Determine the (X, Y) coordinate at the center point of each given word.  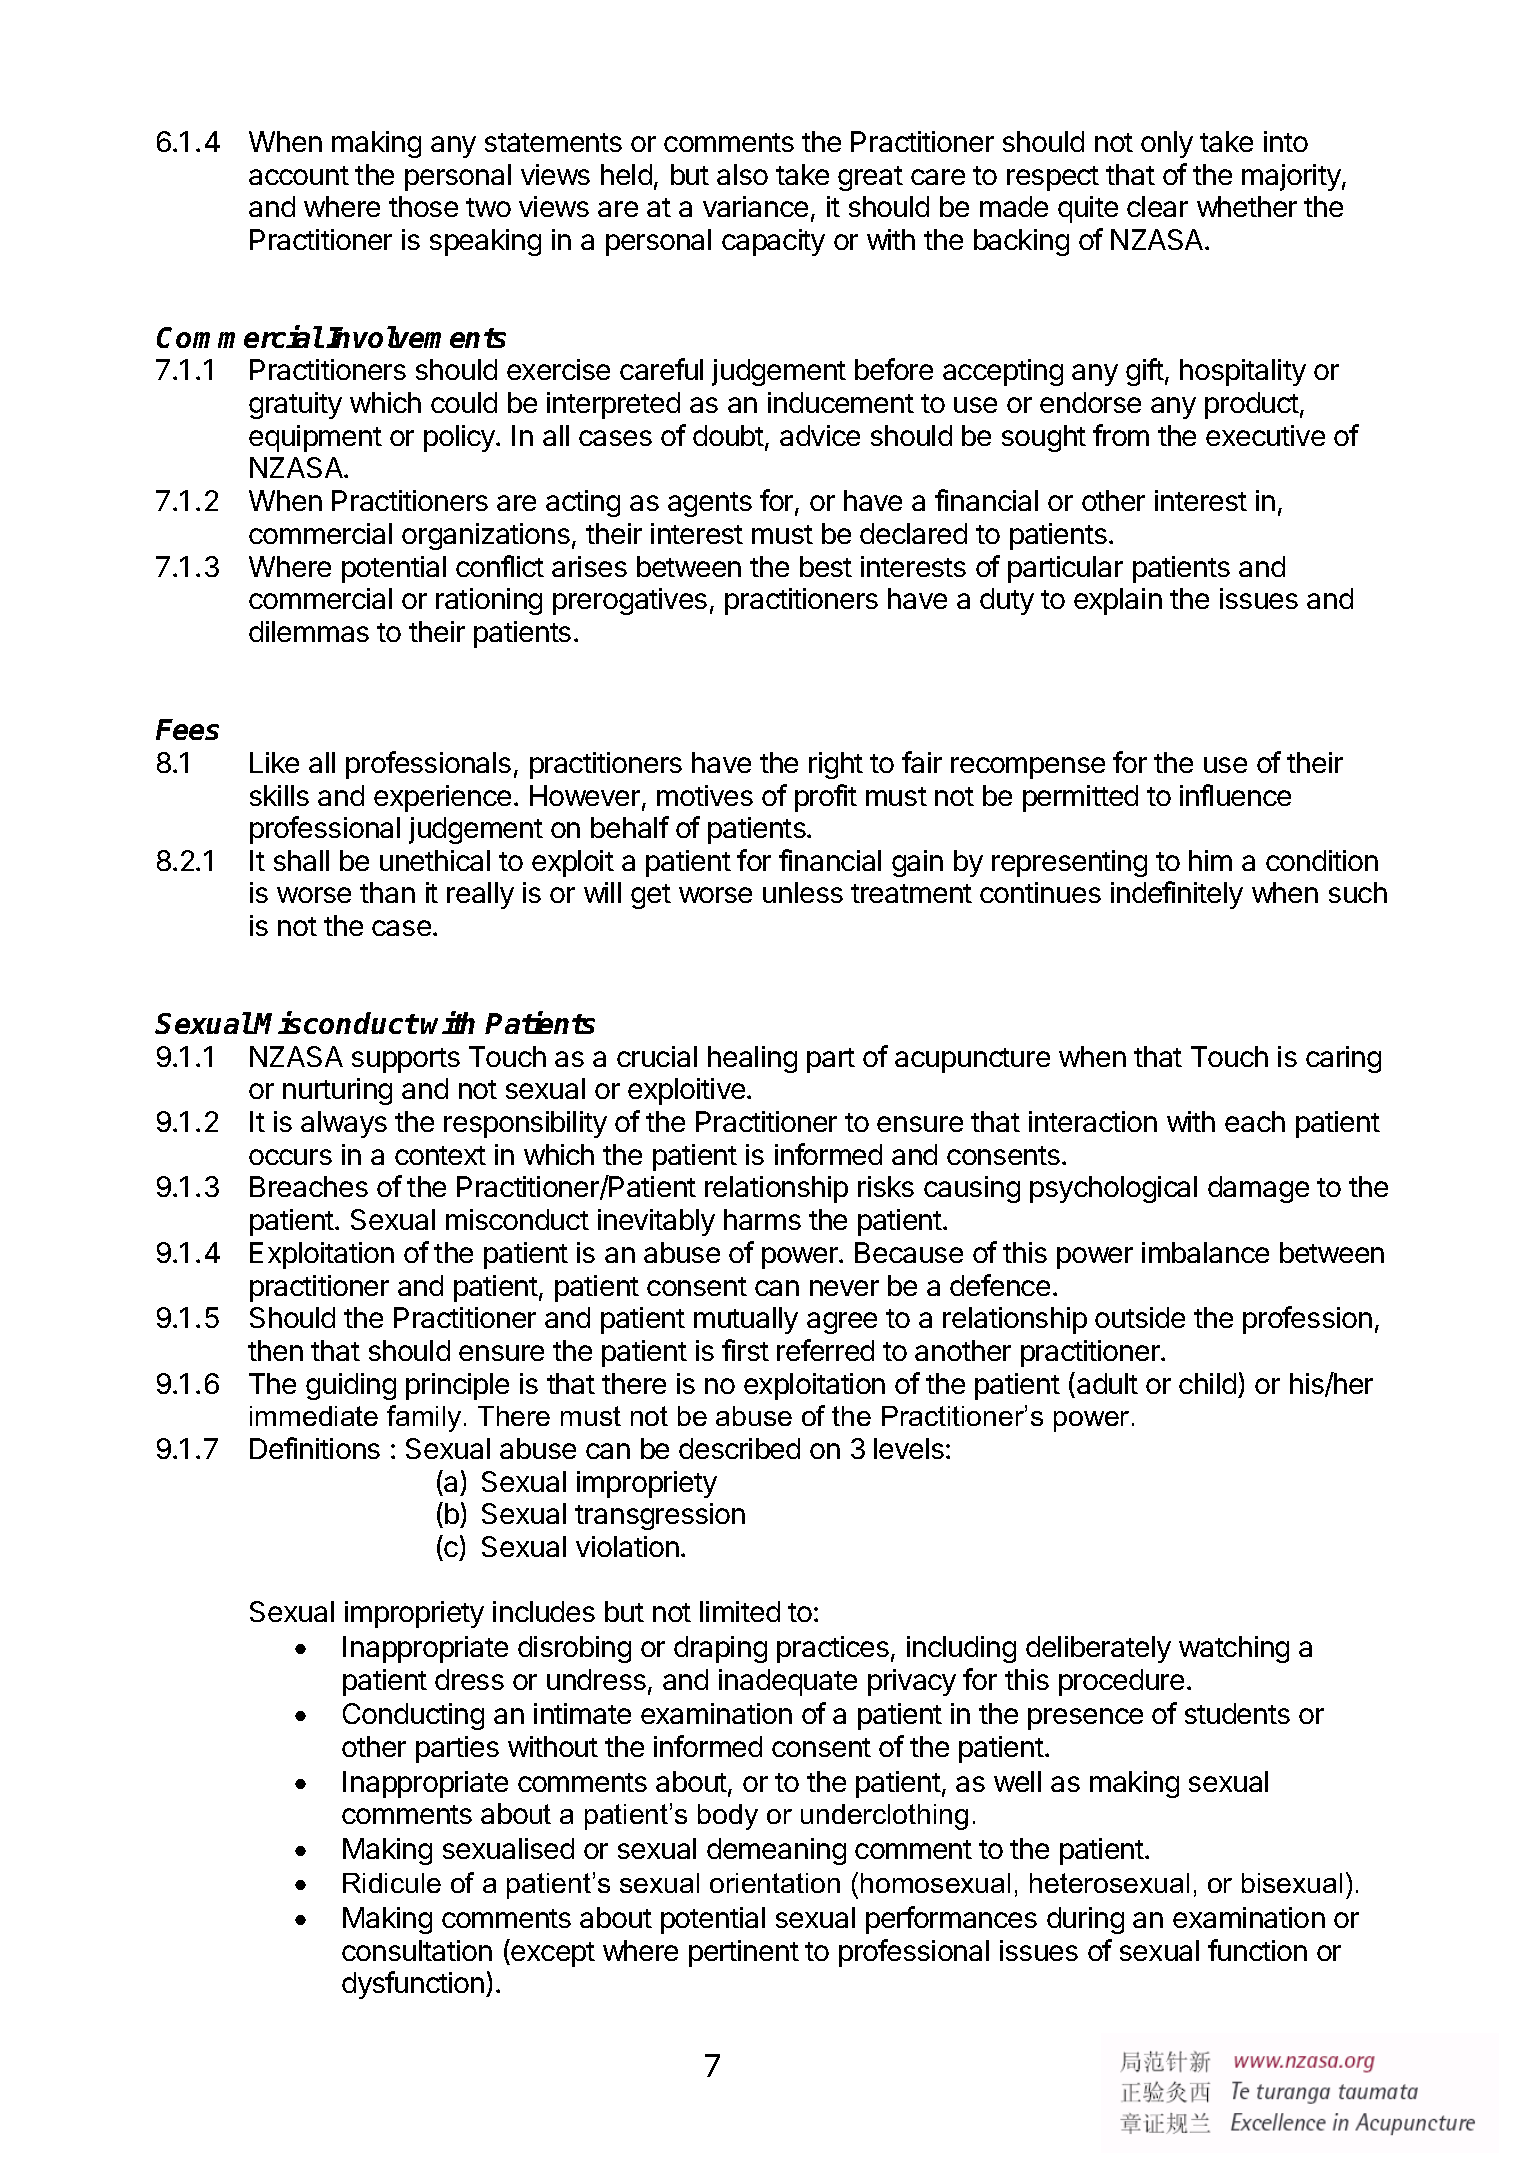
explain (1118, 601)
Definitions (315, 1448)
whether (1247, 206)
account (299, 175)
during (1085, 1920)
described (739, 1448)
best (826, 566)
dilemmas (309, 631)
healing (752, 1059)
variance (755, 206)
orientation (775, 1883)
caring (1343, 1059)
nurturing (337, 1091)
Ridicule (392, 1883)
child (1207, 1383)
